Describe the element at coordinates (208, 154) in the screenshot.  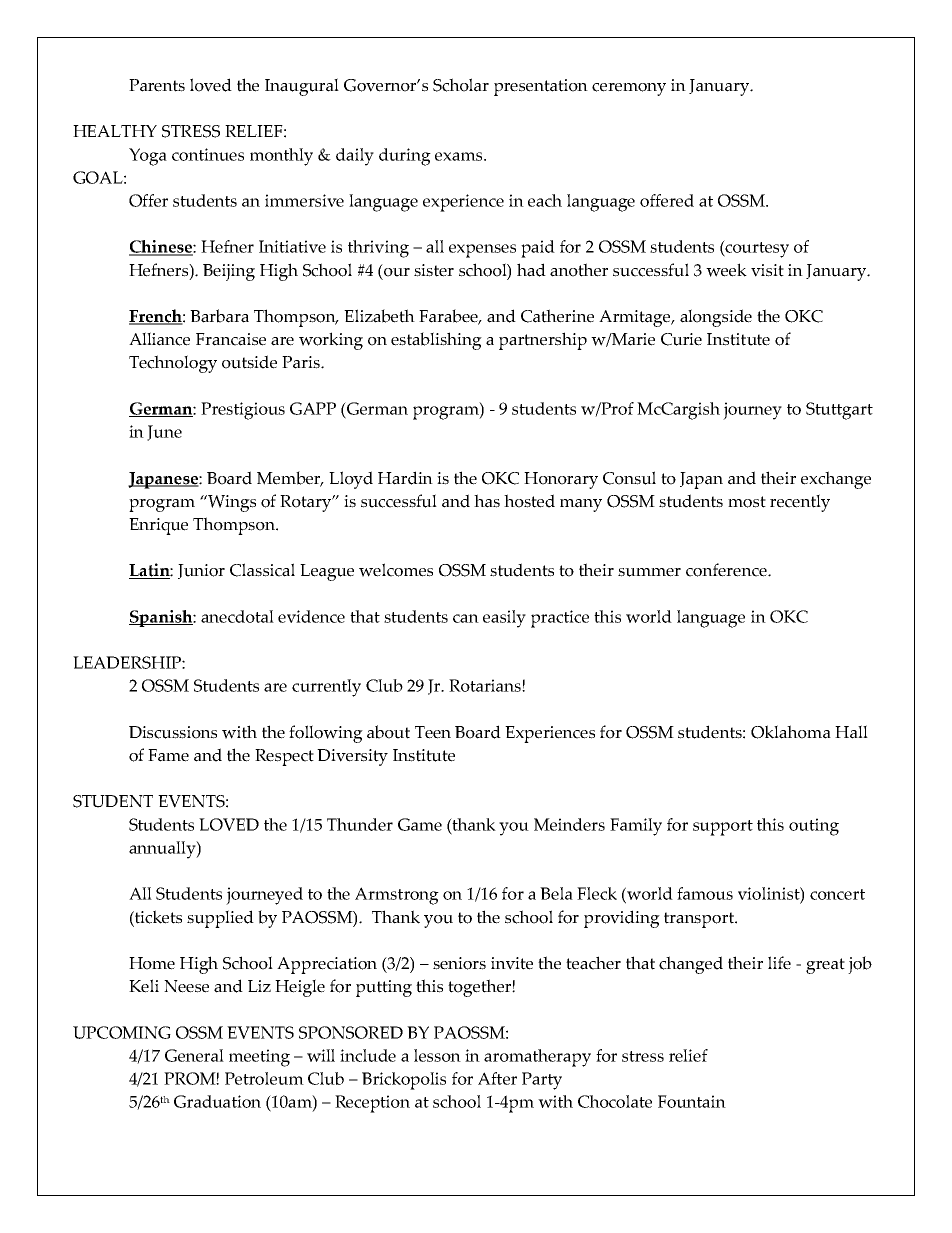
I see `continues` at that location.
